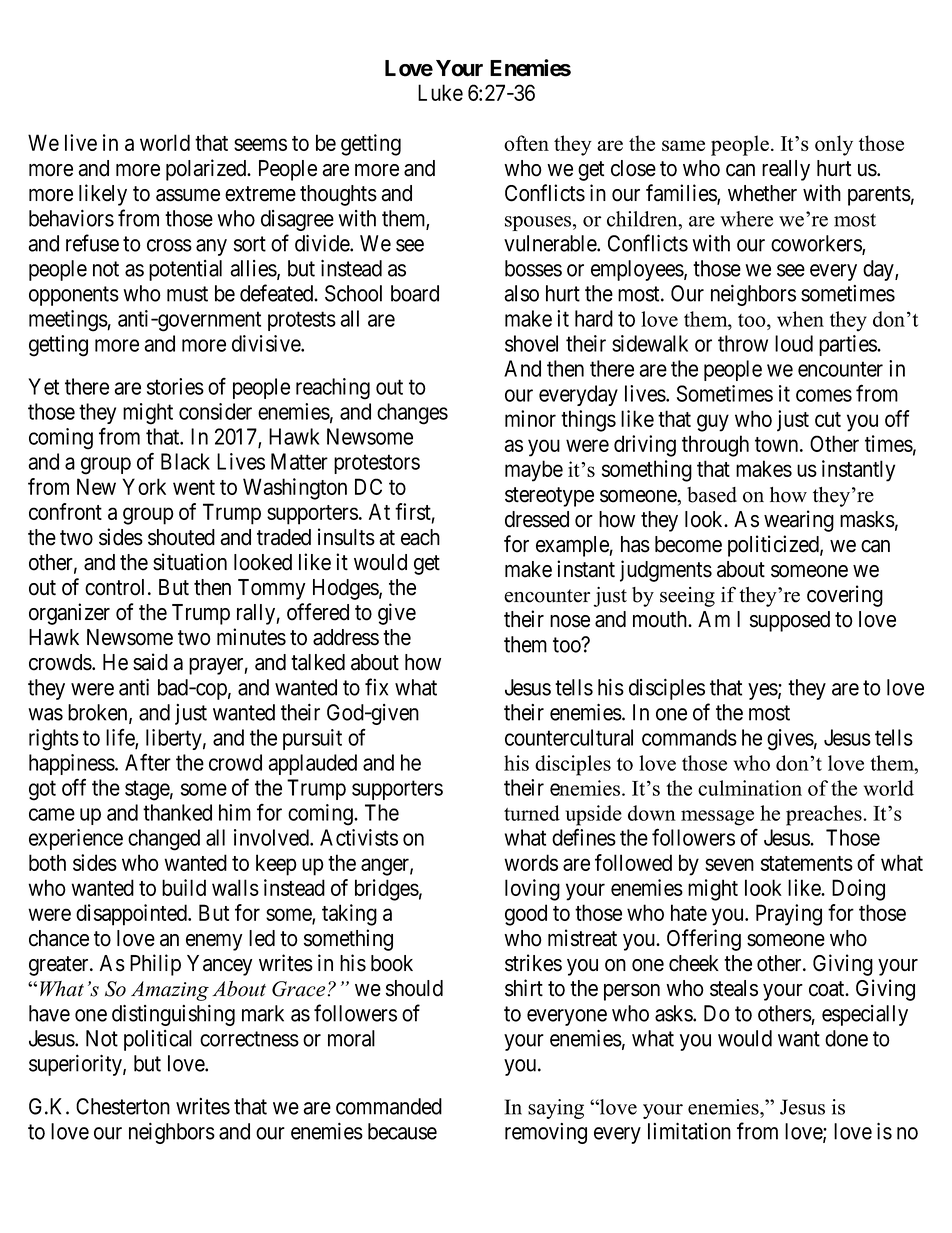 The height and width of the page is (1233, 952). I want to click on limitation, so click(689, 1131).
